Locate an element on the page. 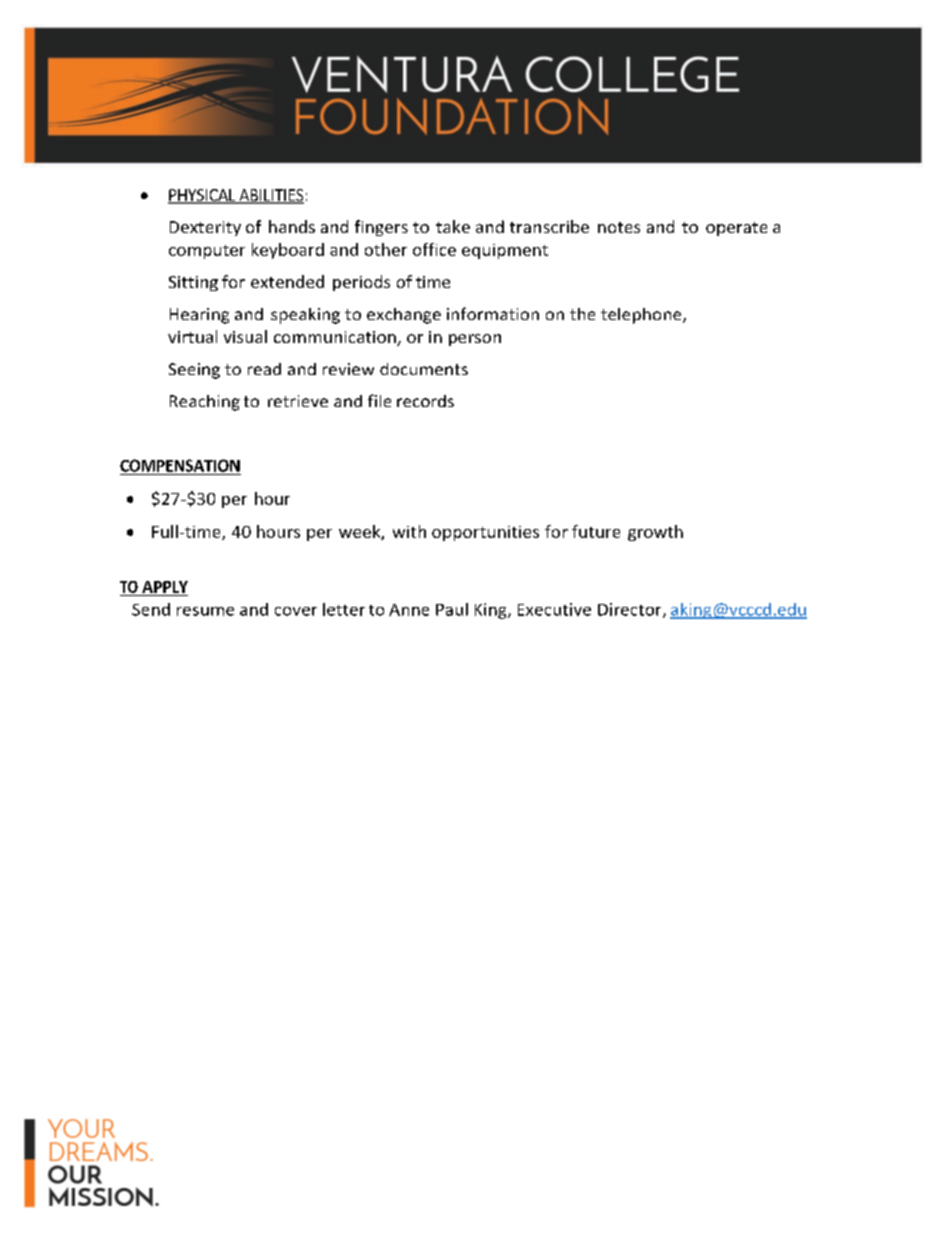 The height and width of the page is (1233, 952). growth is located at coordinates (655, 533).
